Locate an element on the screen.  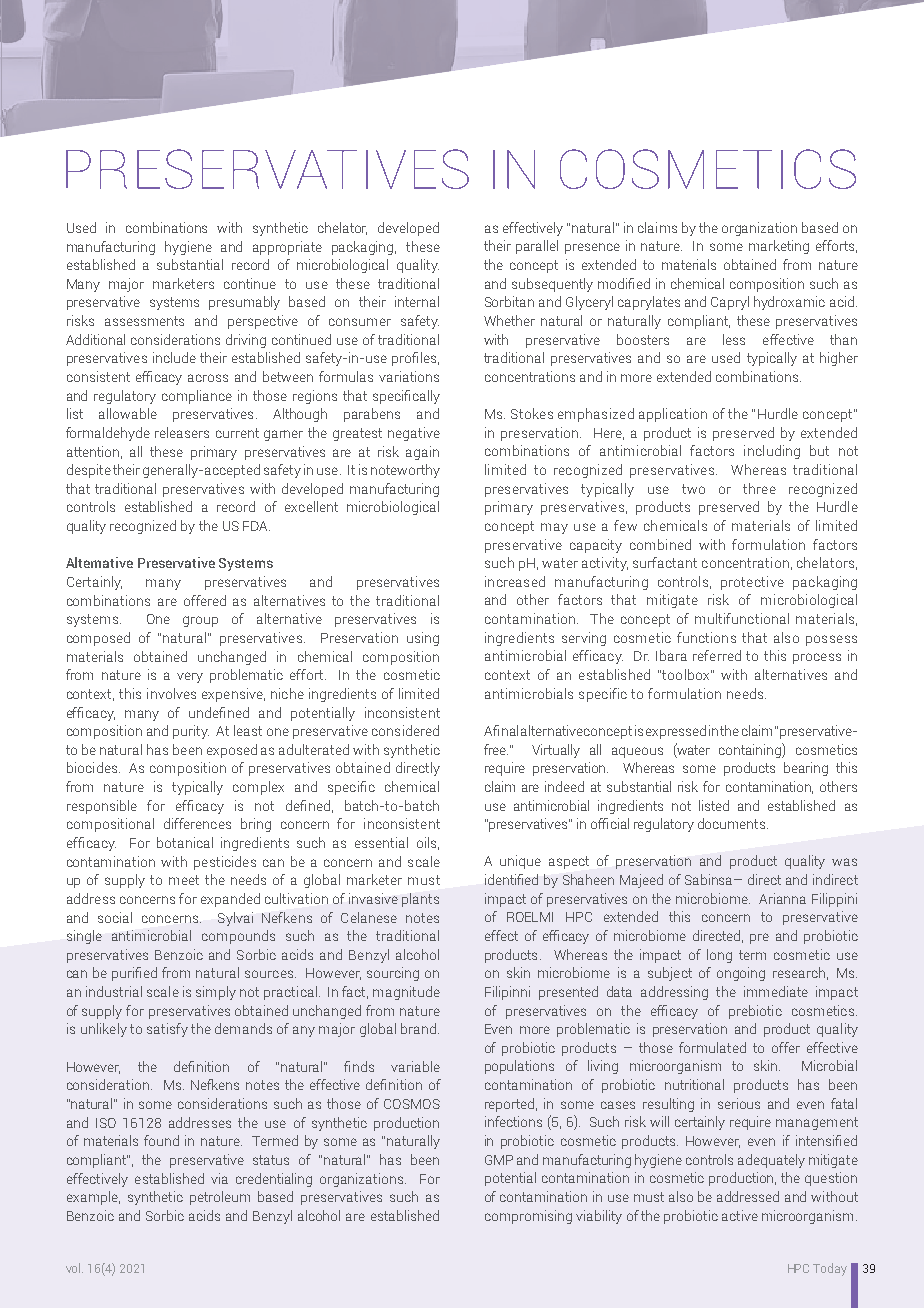
petroleum is located at coordinates (220, 1198).
